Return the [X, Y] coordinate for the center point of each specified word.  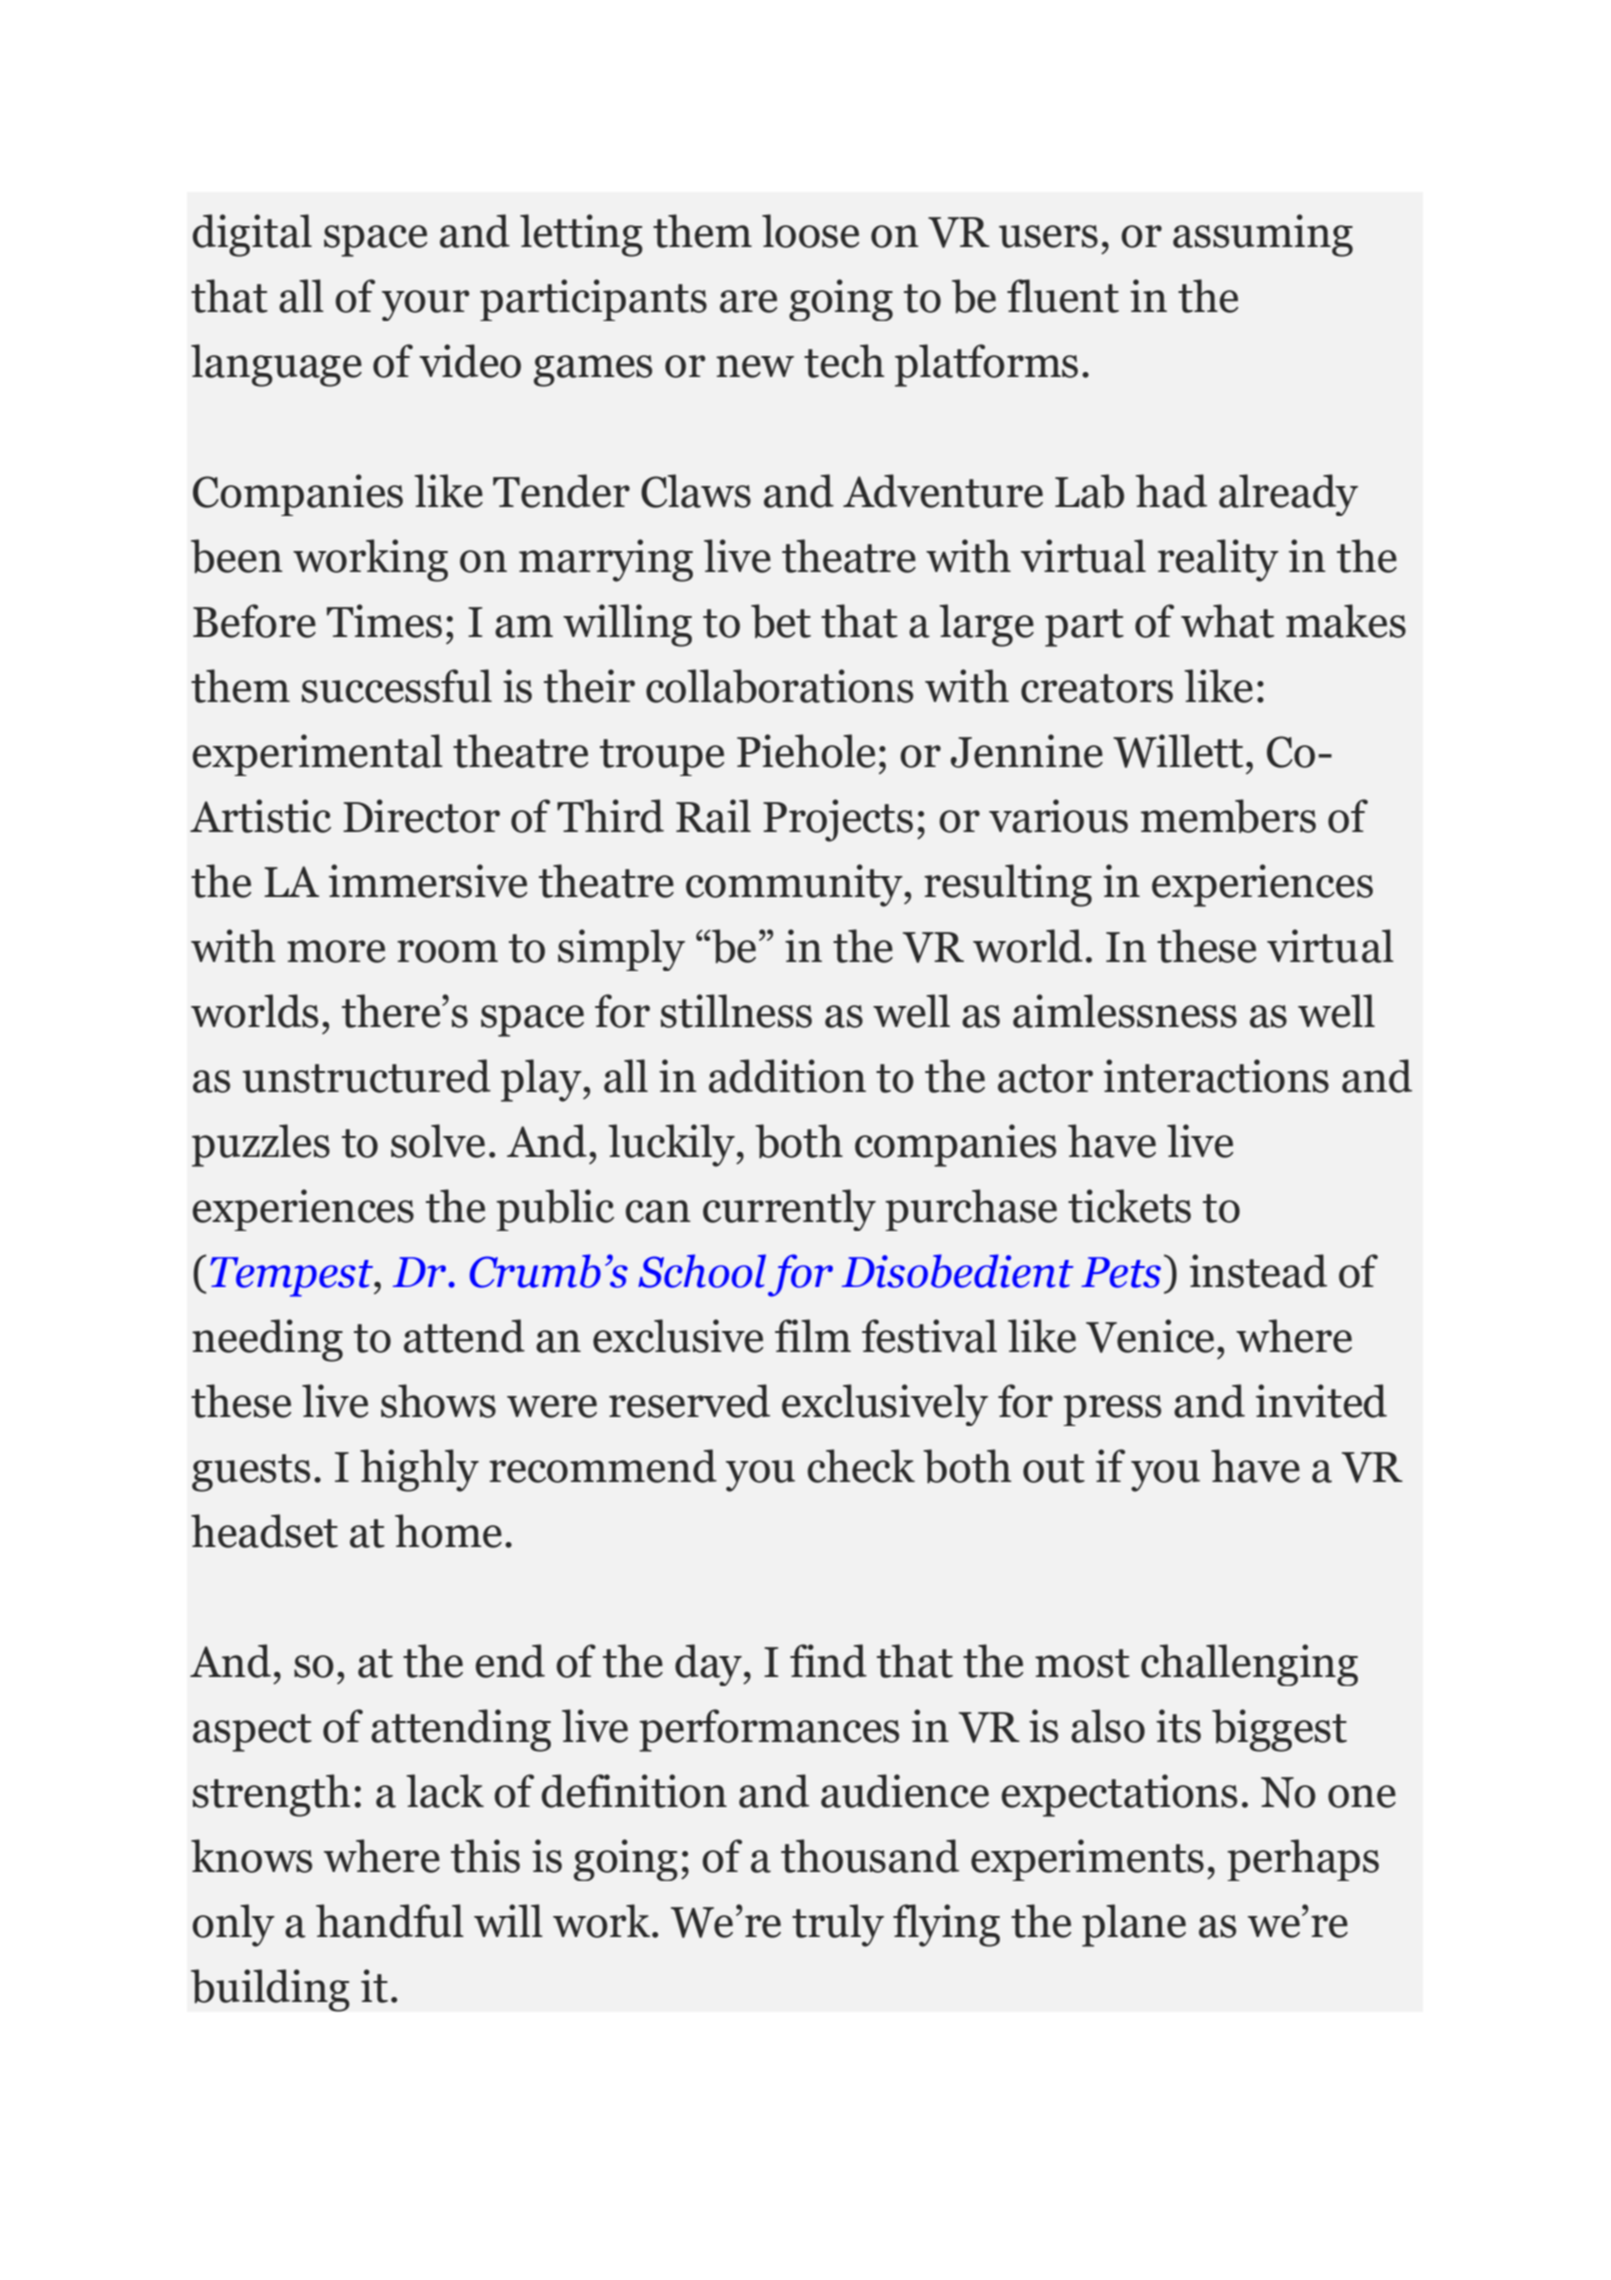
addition [787, 1076]
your [426, 305]
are [748, 301]
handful [390, 1921]
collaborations [779, 686]
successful [397, 686]
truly [838, 1925]
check [861, 1466]
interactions [1216, 1076]
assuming [1263, 235]
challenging [1249, 1665]
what [1227, 621]
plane [1134, 1925]
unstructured [366, 1076]
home [448, 1531]
